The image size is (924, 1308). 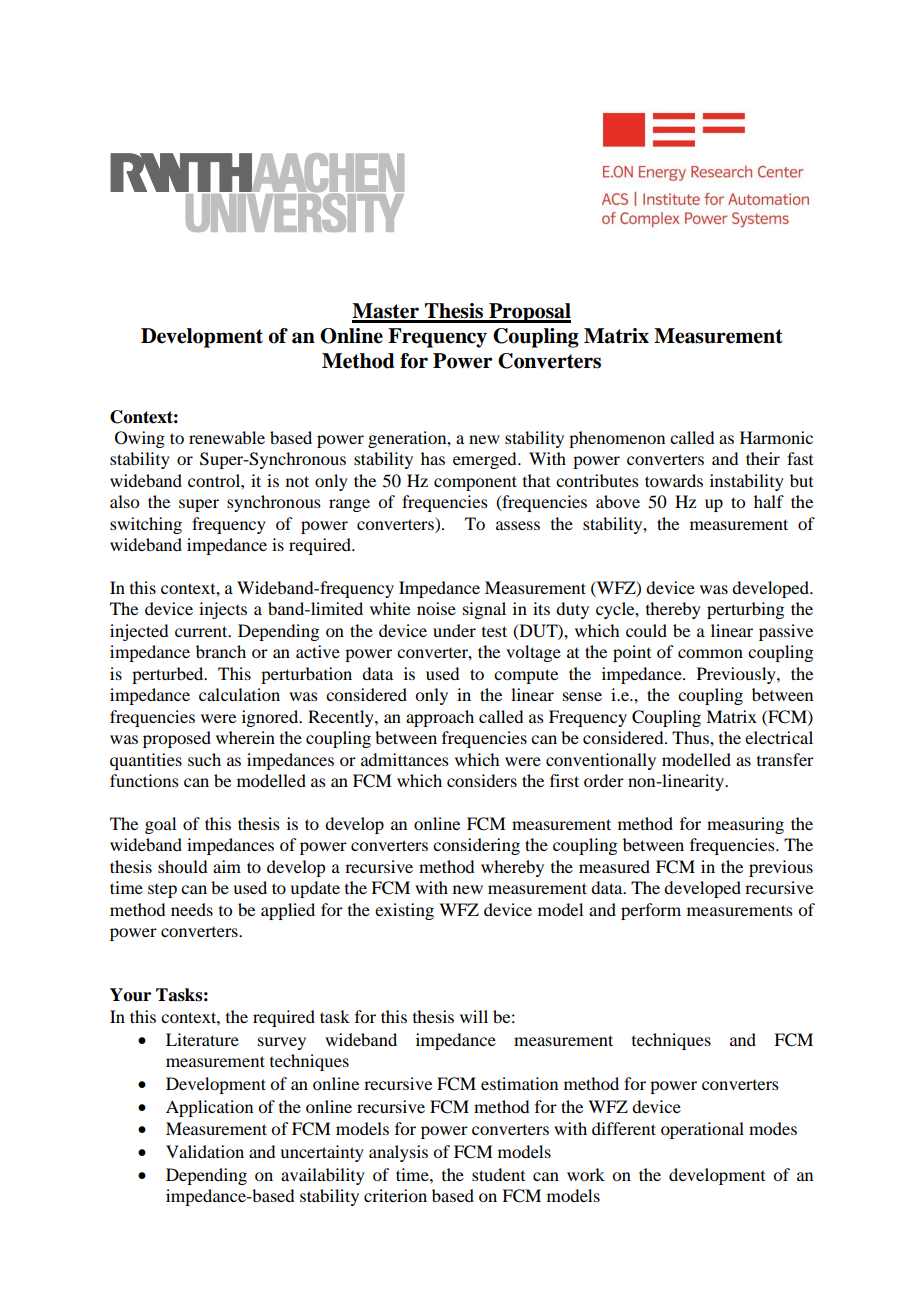 I want to click on perturbing, so click(x=745, y=610).
